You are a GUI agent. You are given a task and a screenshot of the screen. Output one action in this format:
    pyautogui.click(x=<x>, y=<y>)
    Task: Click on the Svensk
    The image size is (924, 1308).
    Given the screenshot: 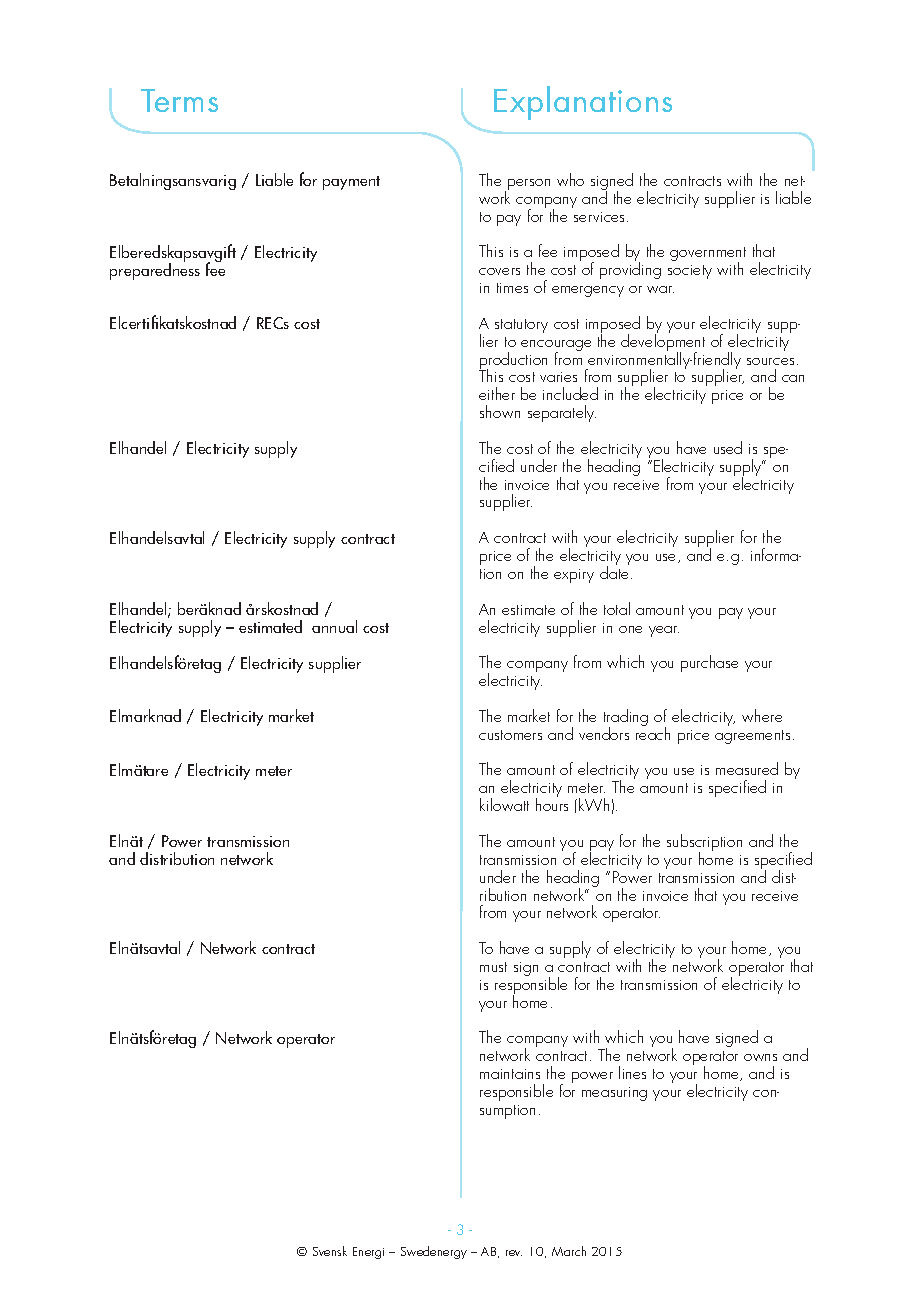 What is the action you would take?
    pyautogui.click(x=330, y=1251)
